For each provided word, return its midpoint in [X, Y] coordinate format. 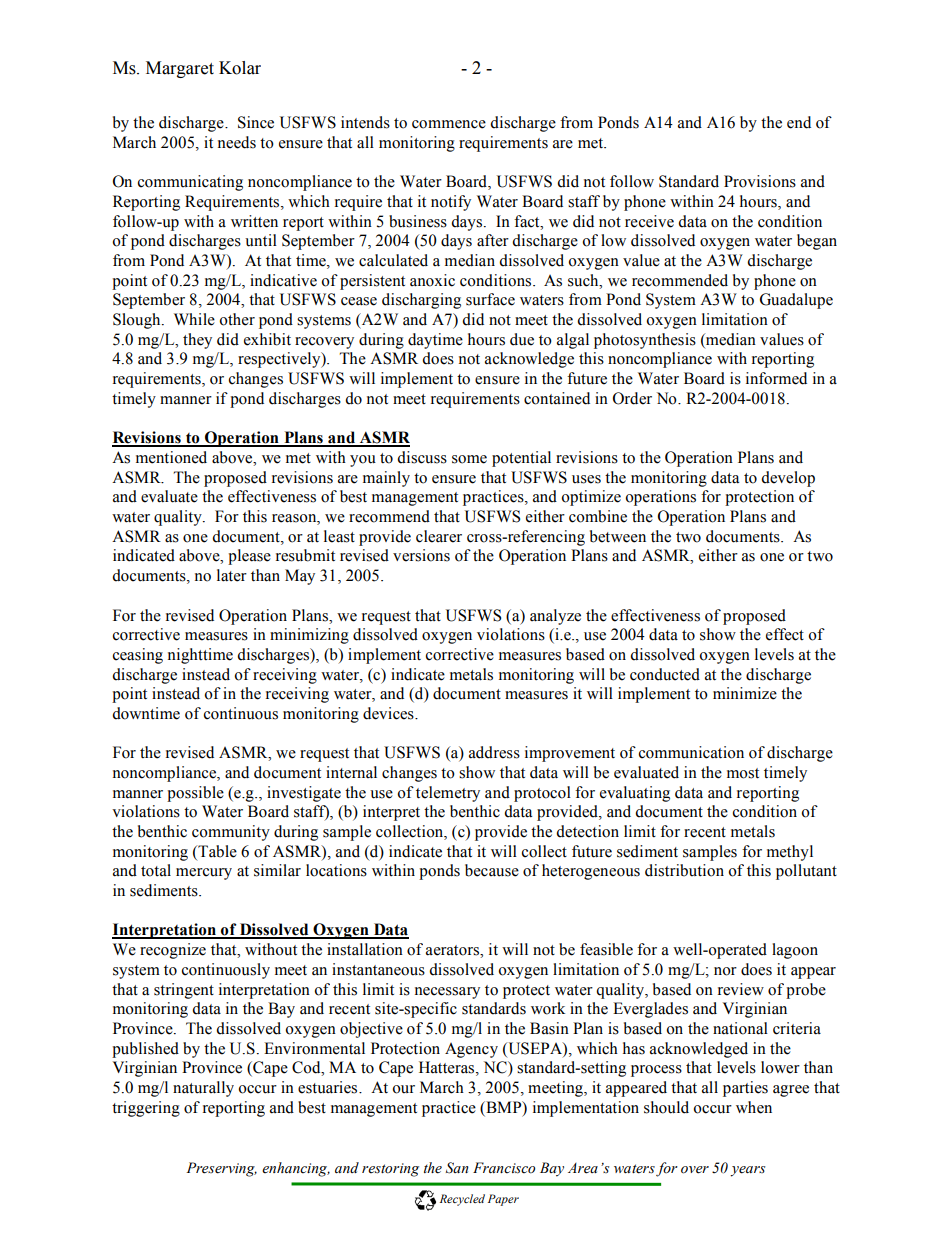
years [747, 1171]
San [457, 1168]
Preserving [221, 1169]
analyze [555, 617]
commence [449, 124]
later [232, 575]
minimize [745, 693]
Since [256, 122]
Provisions [760, 181]
